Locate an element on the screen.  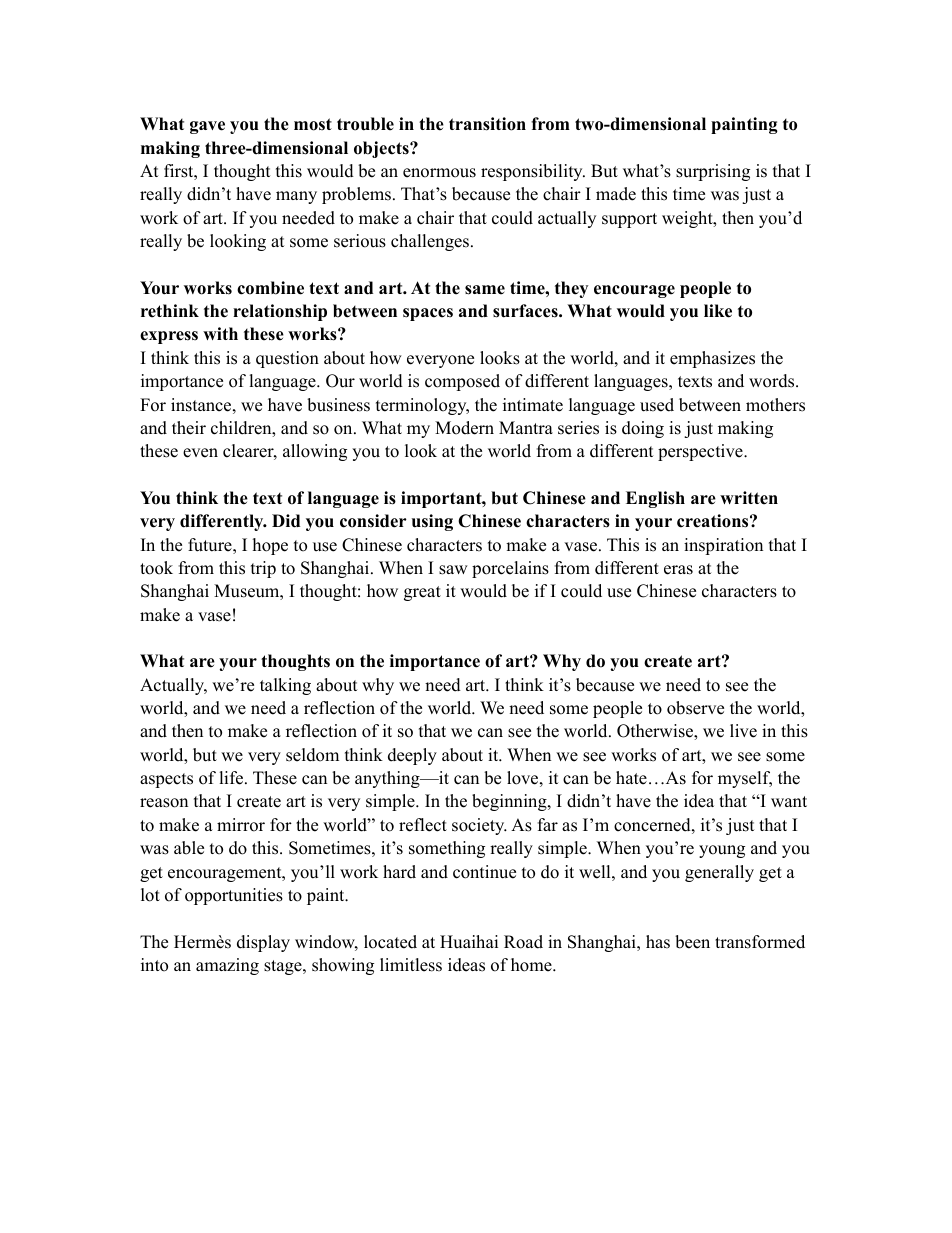
inspiration is located at coordinates (723, 546).
